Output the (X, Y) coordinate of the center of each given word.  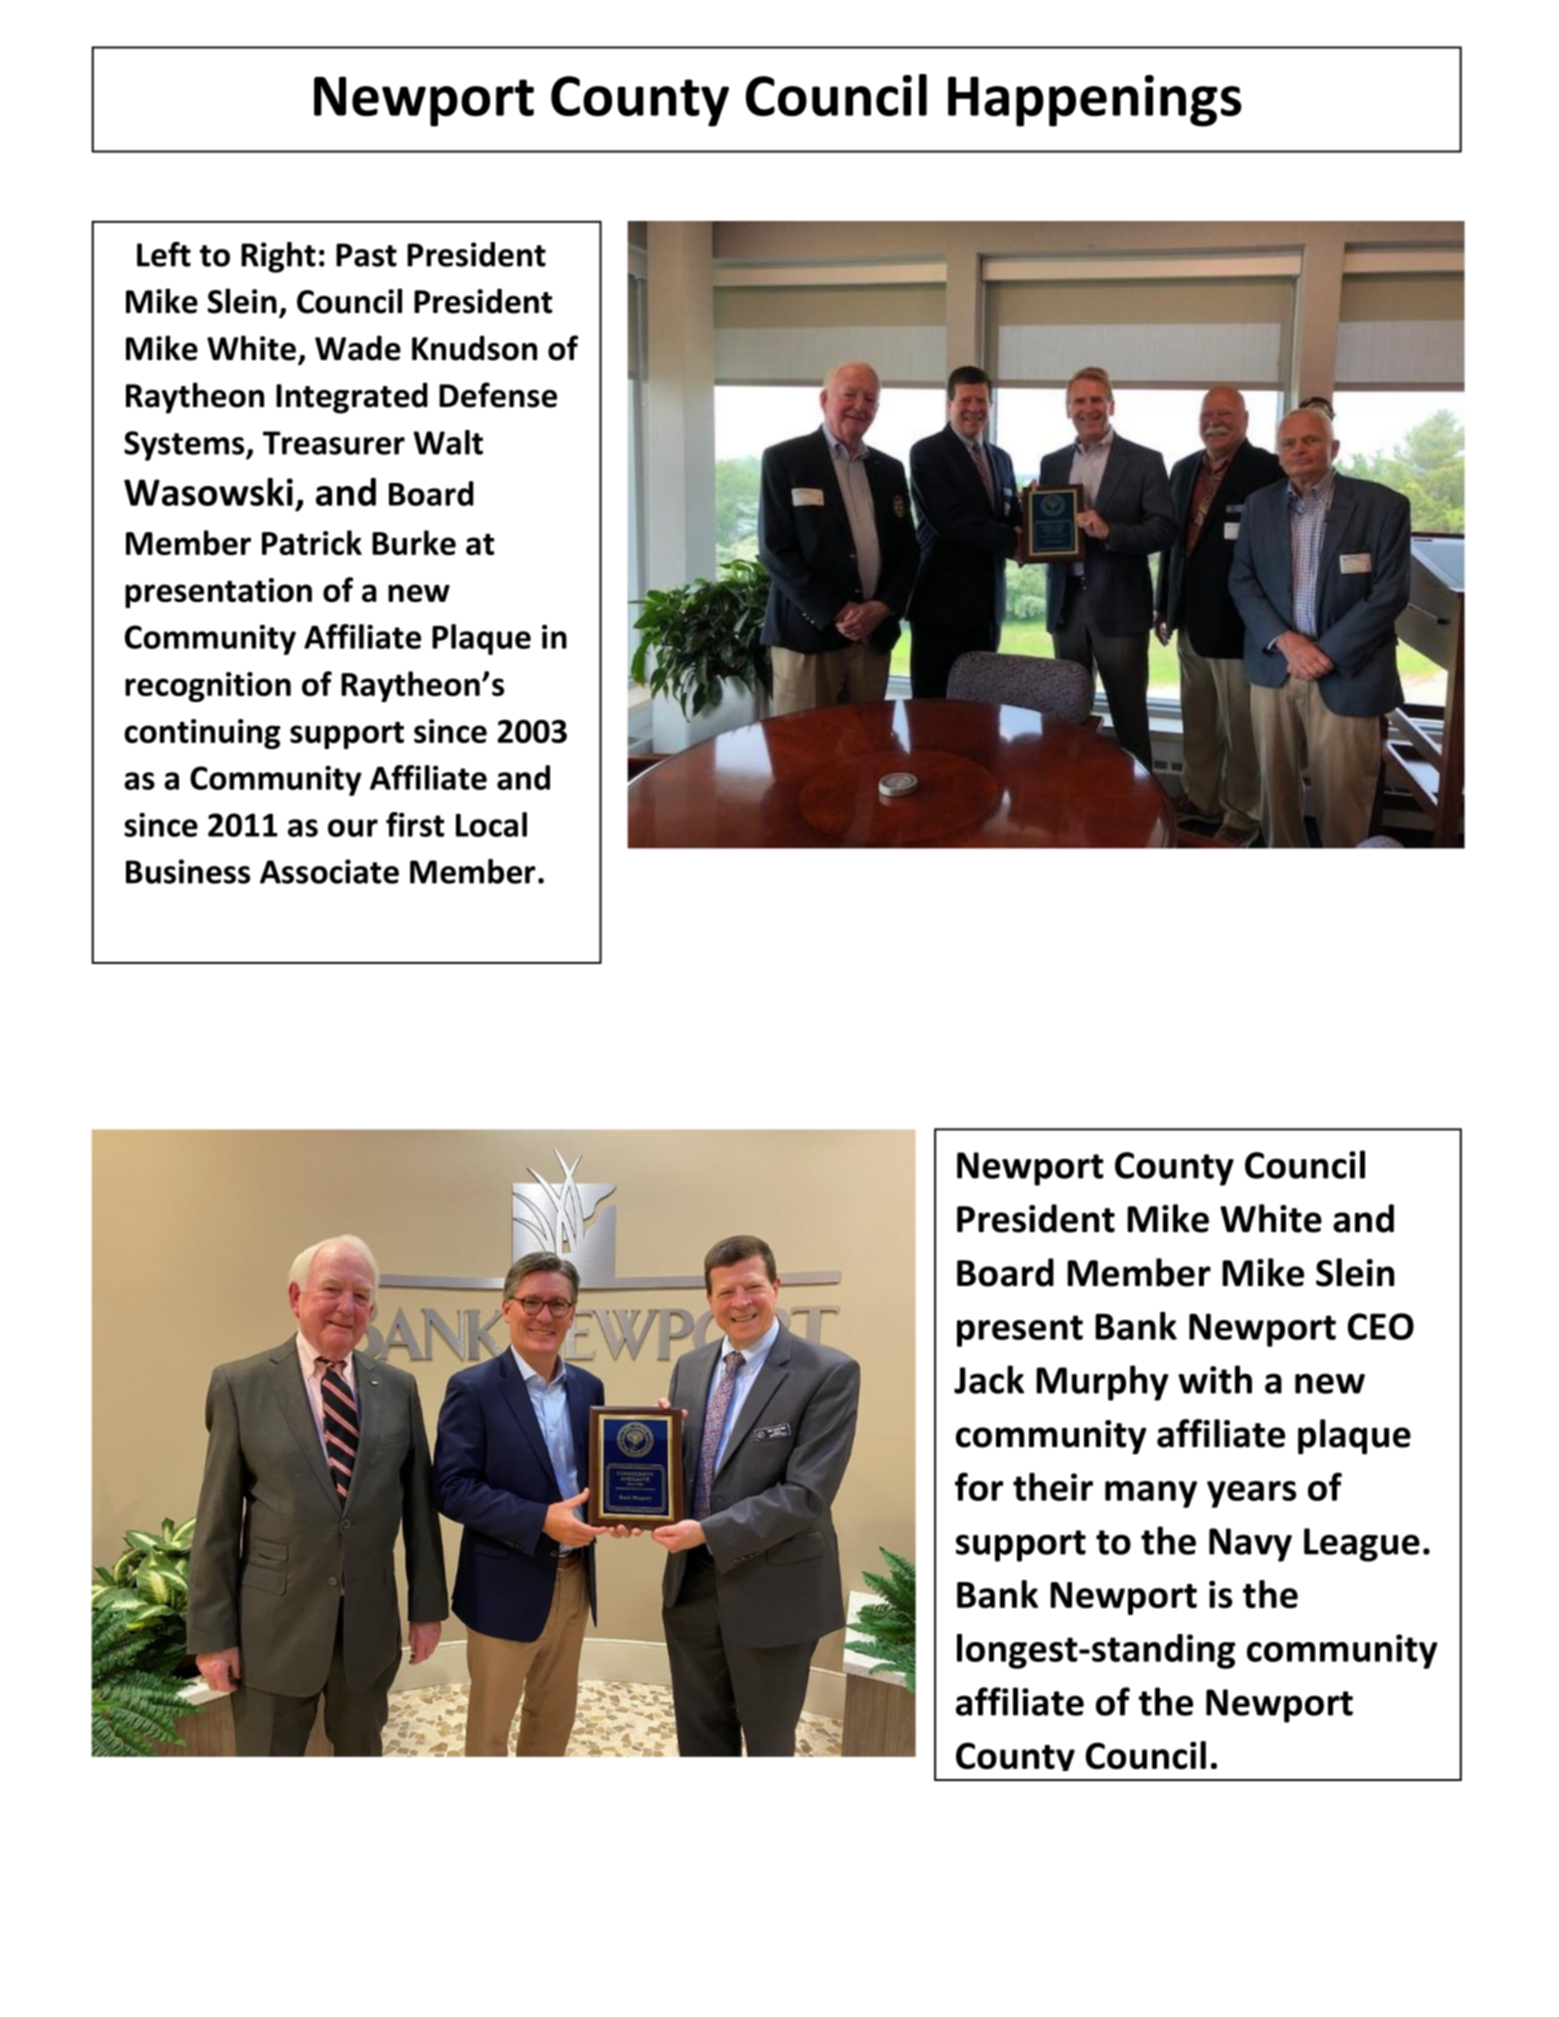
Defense (498, 395)
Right (278, 257)
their (1053, 1487)
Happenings (1095, 101)
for (979, 1486)
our (353, 828)
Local (491, 824)
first (415, 824)
